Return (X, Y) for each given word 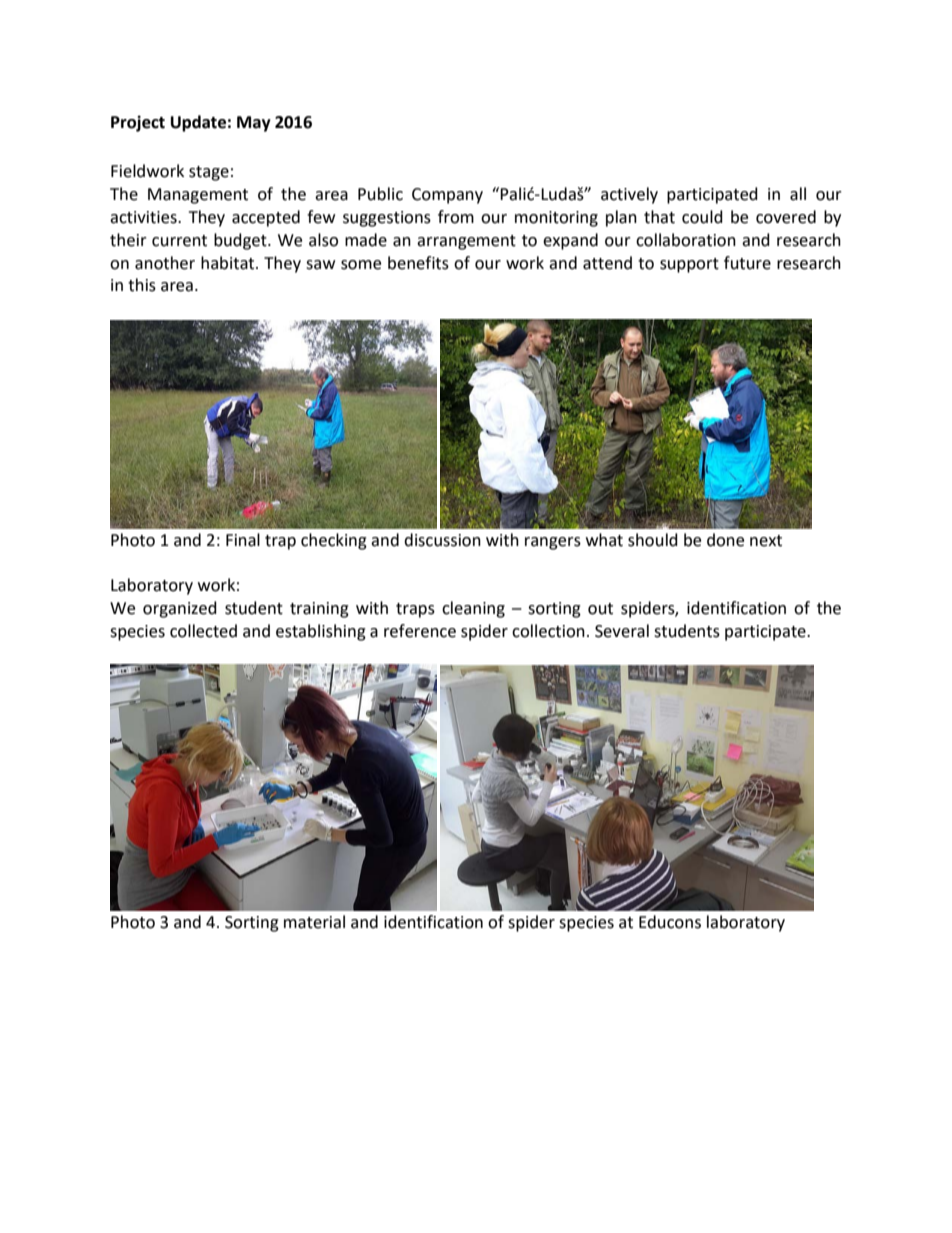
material (314, 922)
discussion (442, 540)
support (689, 265)
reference (420, 631)
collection (548, 631)
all (798, 194)
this (142, 285)
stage (209, 173)
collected (203, 631)
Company (447, 196)
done (725, 540)
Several (622, 631)
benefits (418, 263)
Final (243, 540)
